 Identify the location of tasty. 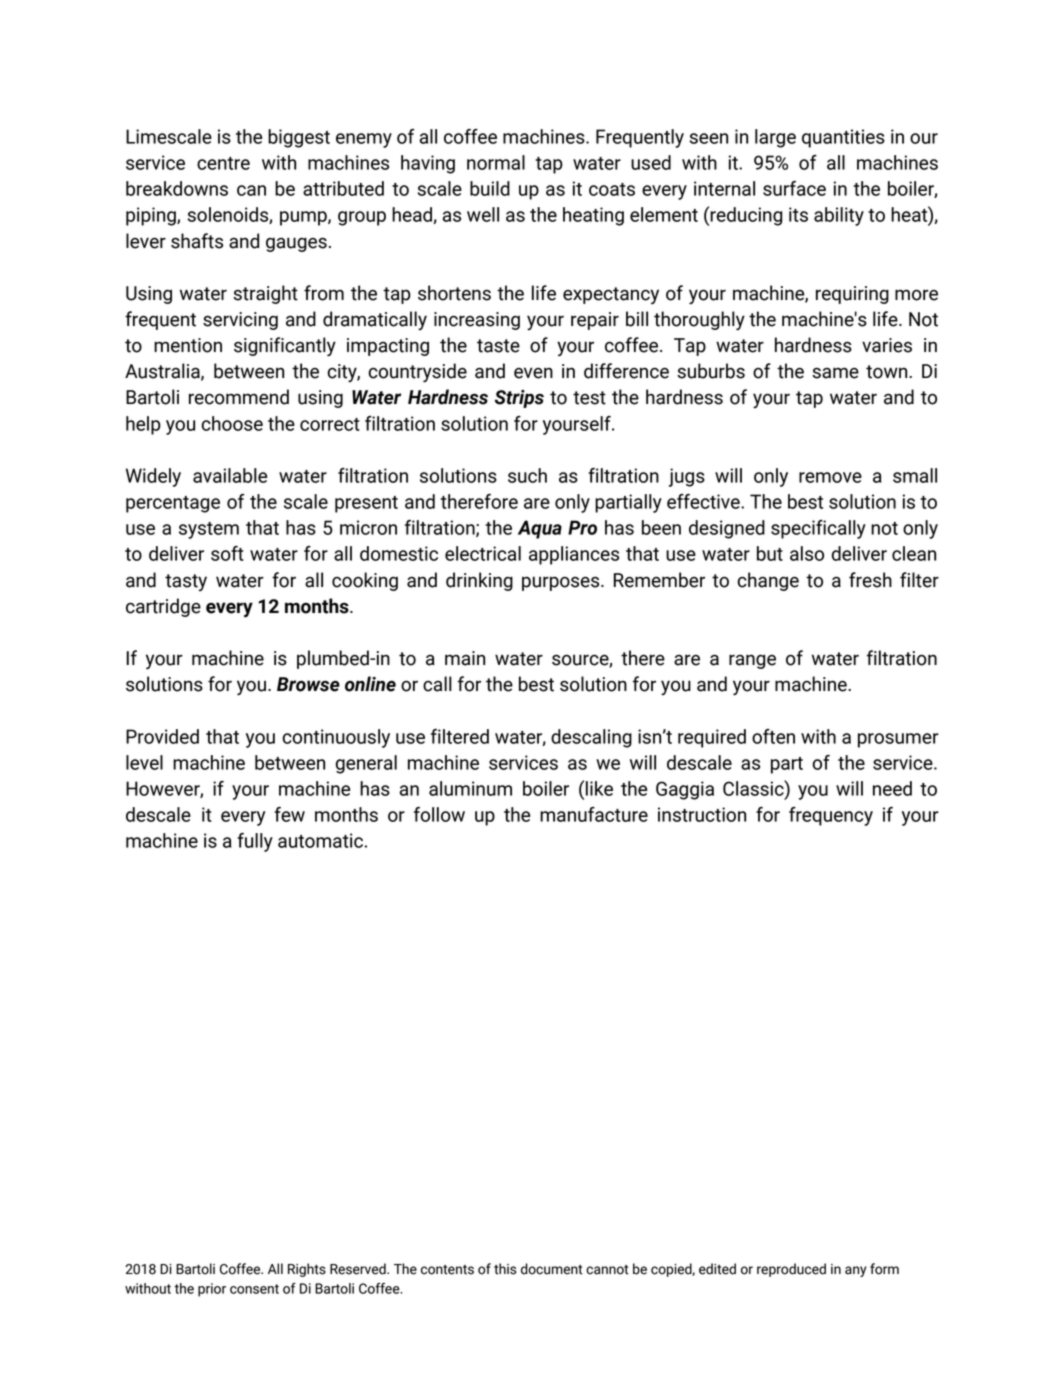
(186, 582).
